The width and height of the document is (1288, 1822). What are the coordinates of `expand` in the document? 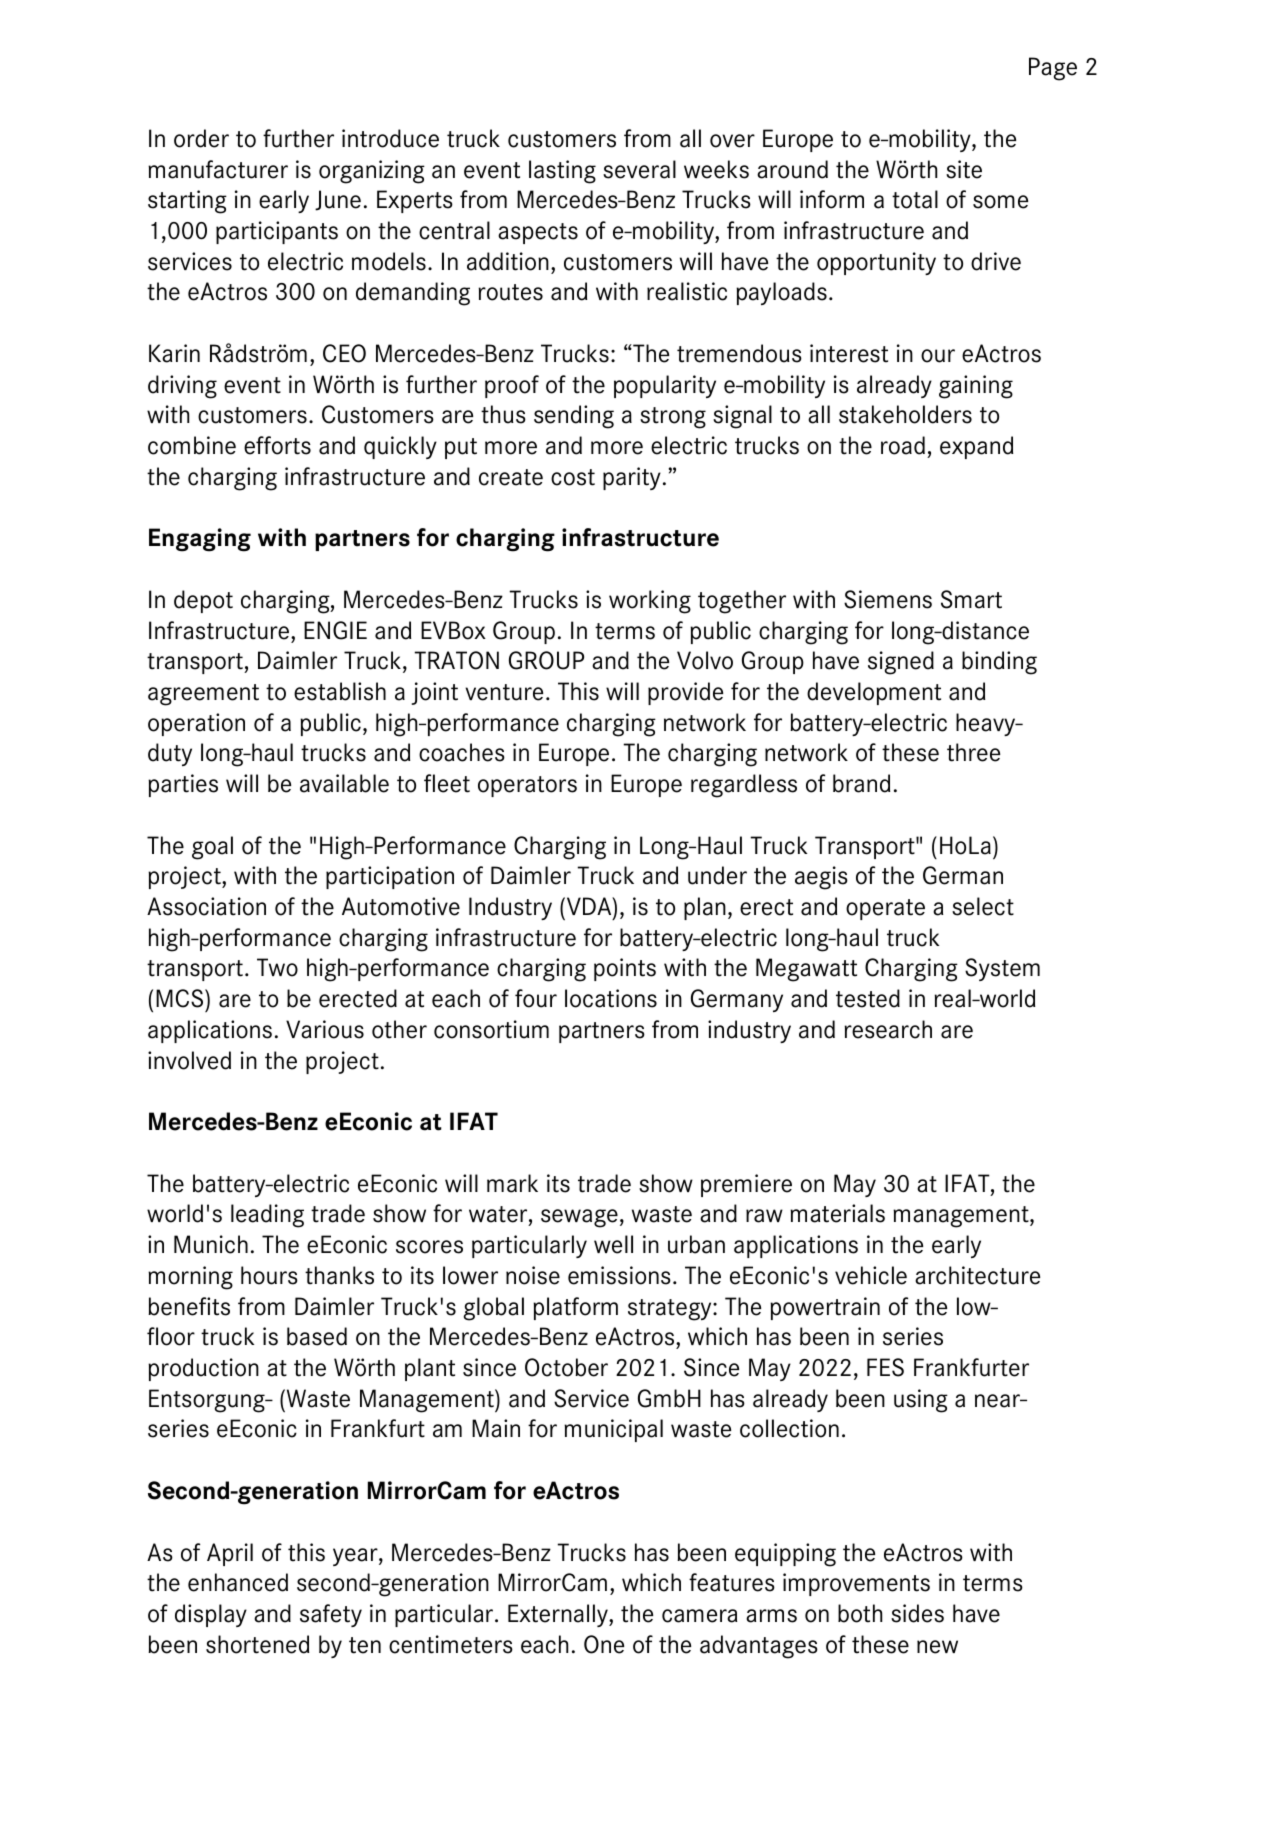 It's located at (976, 447).
